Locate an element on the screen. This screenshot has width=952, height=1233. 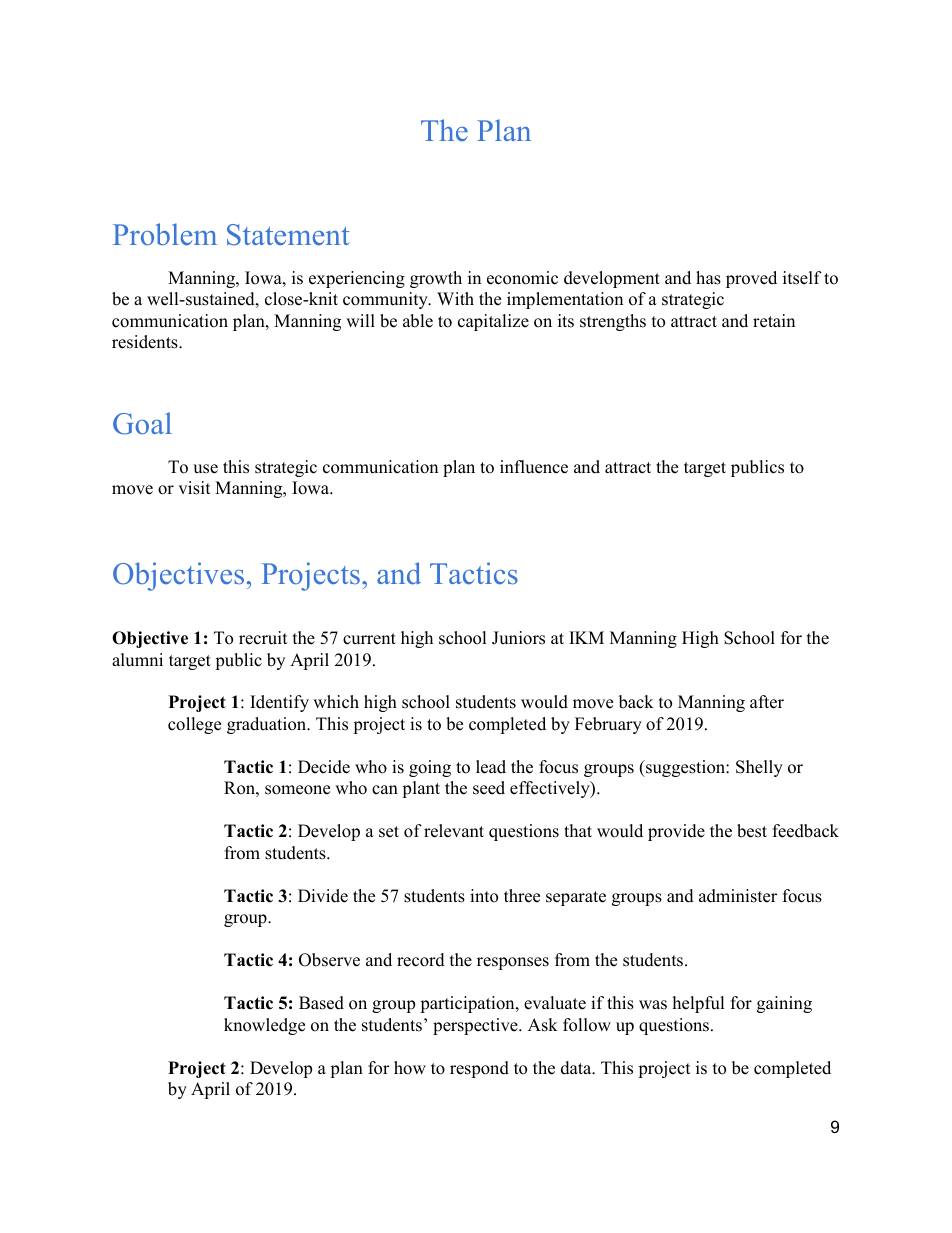
Shelly is located at coordinates (759, 768).
